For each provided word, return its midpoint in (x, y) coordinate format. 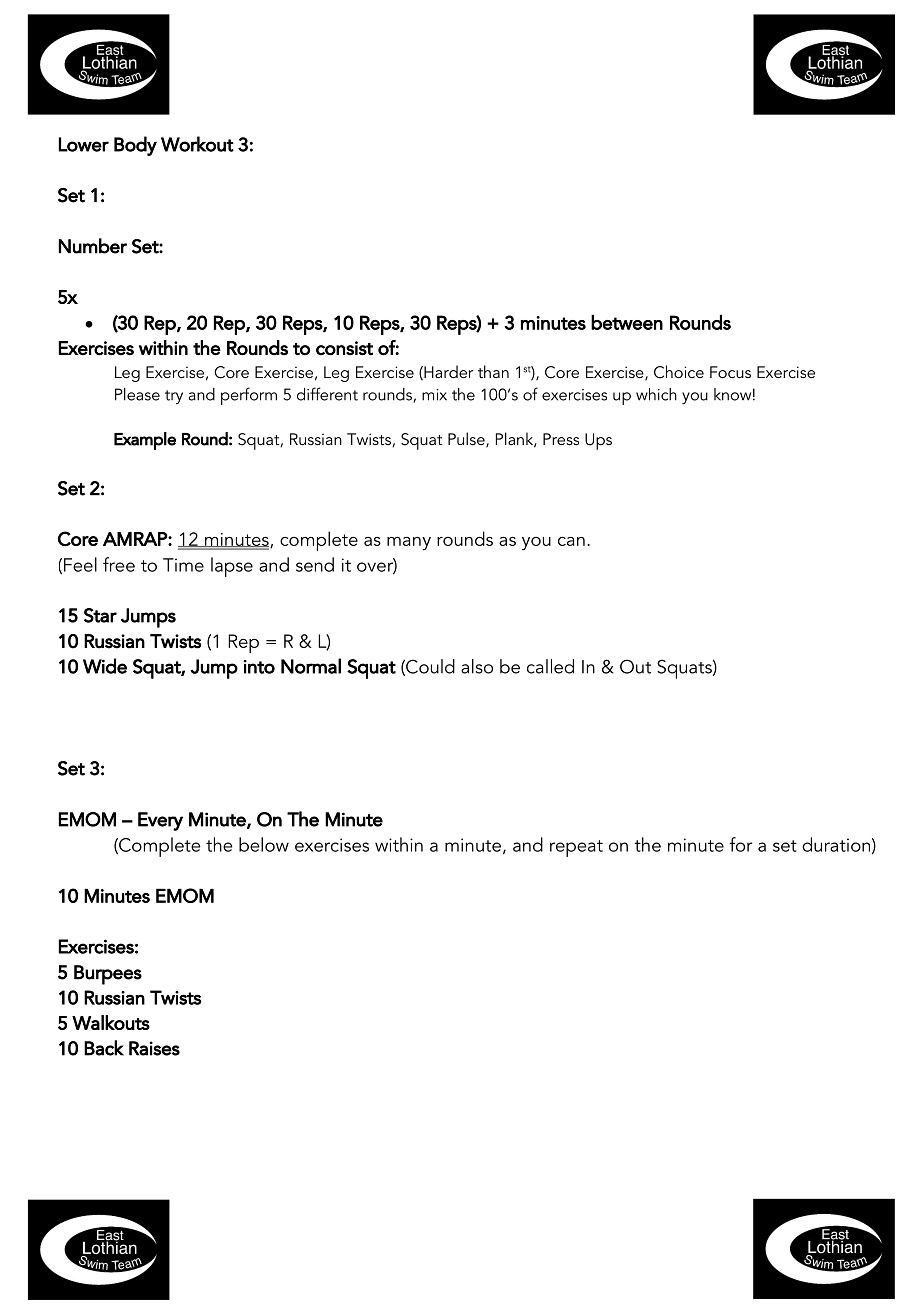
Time (183, 565)
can (571, 541)
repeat (576, 848)
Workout (197, 144)
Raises (154, 1048)
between (627, 322)
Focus (730, 372)
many (409, 544)
